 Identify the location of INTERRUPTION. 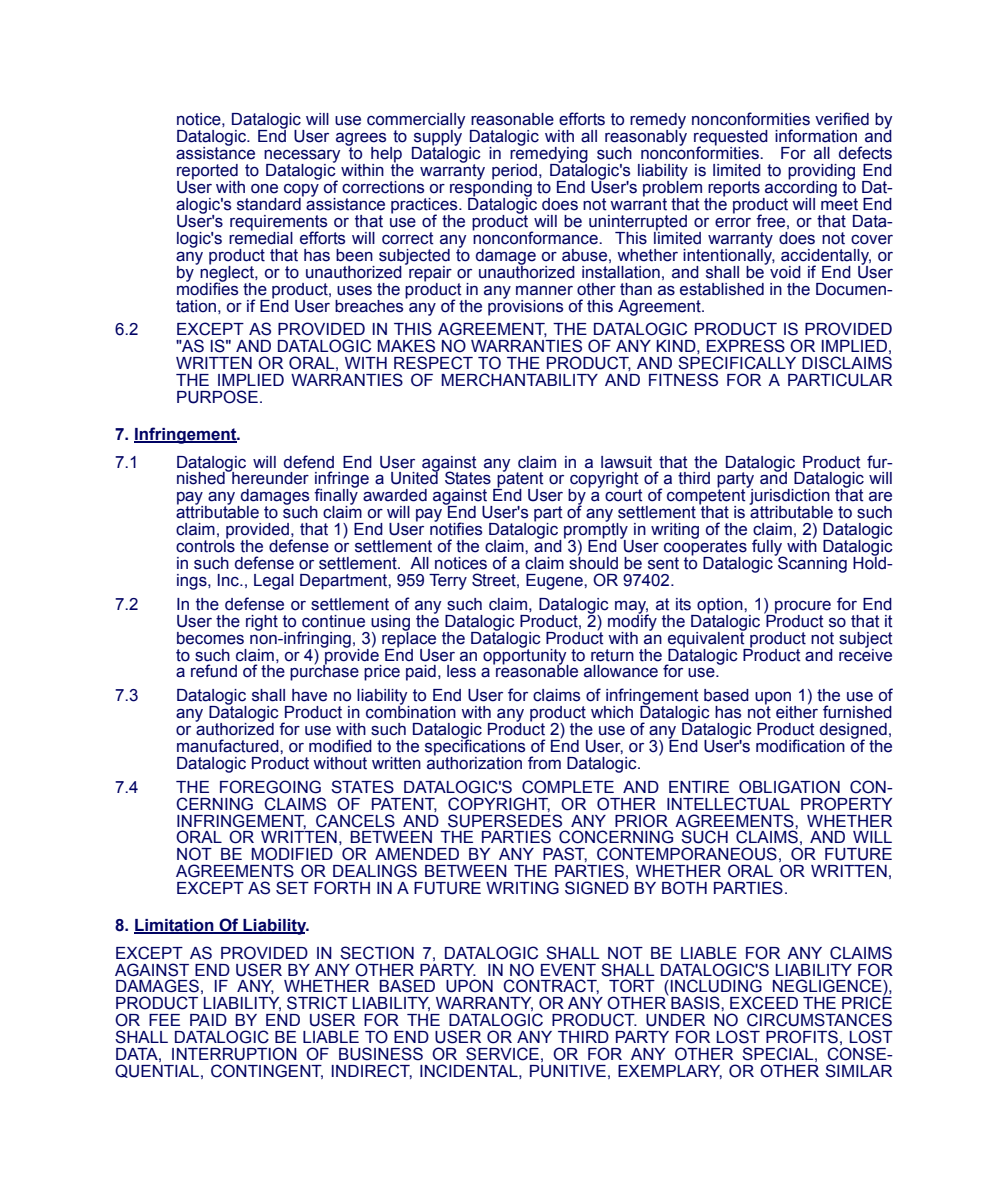
(234, 1054).
